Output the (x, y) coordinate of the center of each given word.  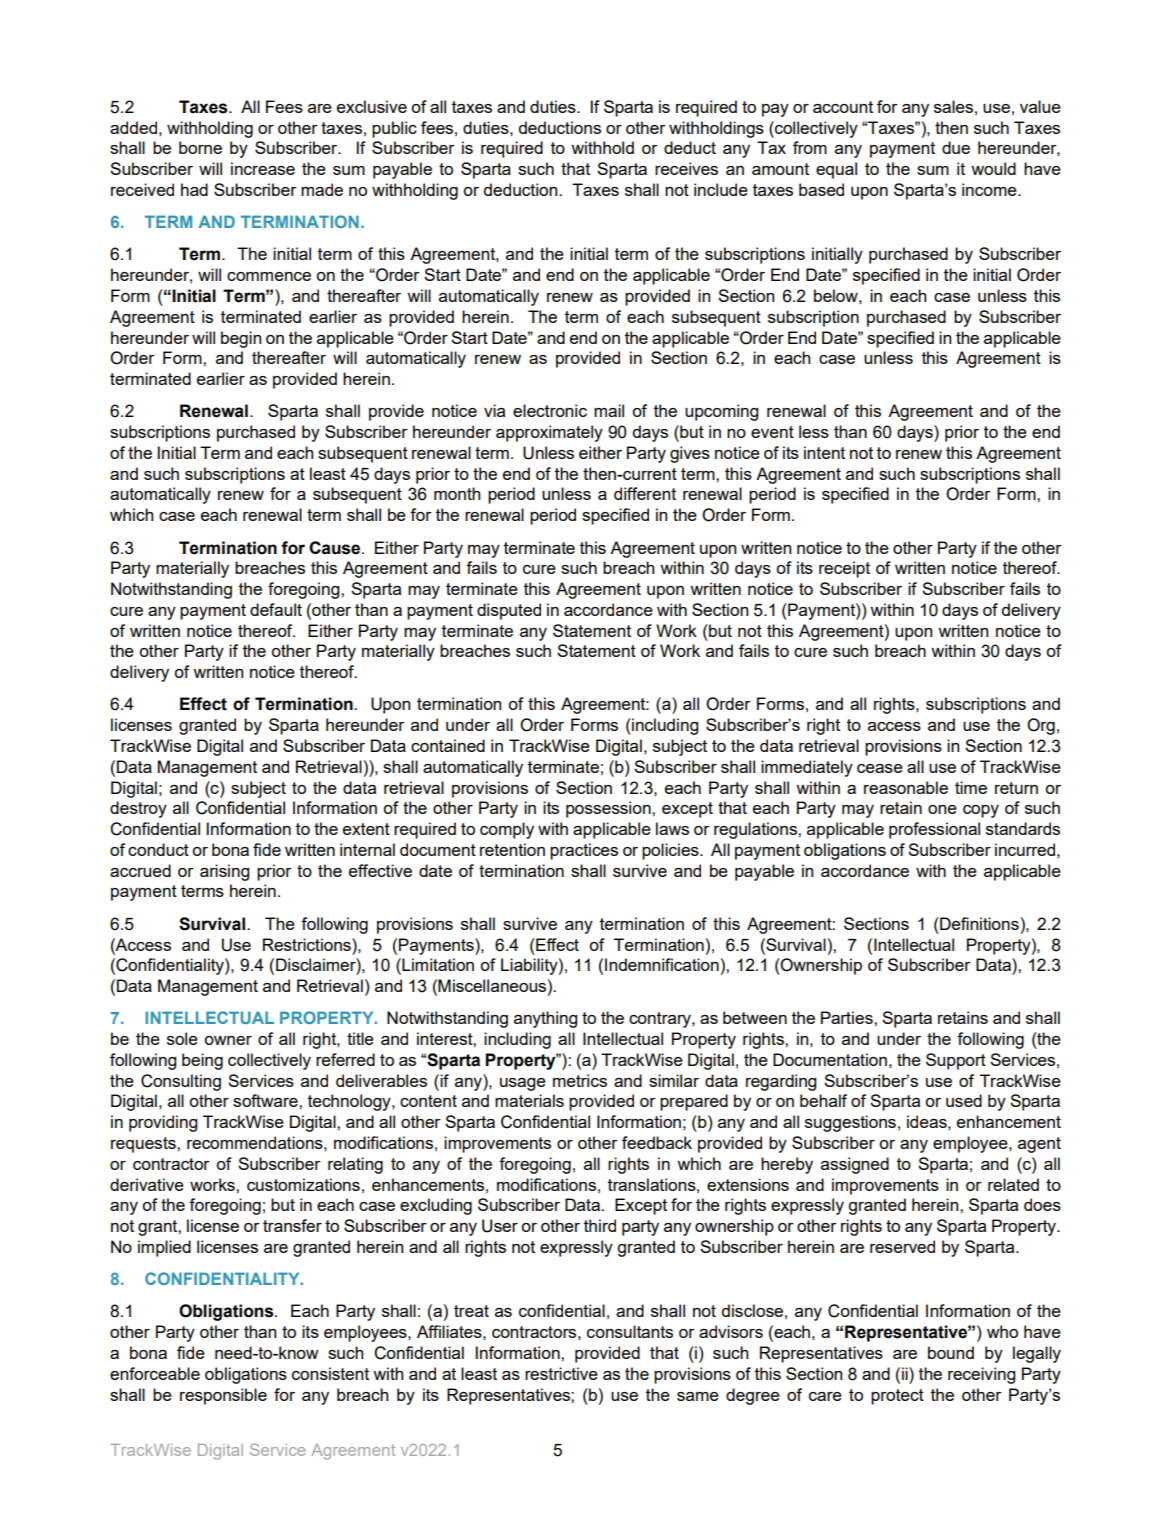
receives (686, 168)
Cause (334, 548)
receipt (844, 569)
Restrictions (308, 944)
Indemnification (662, 964)
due (956, 147)
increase (263, 168)
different (645, 493)
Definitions (978, 923)
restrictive (561, 1373)
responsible (223, 1396)
